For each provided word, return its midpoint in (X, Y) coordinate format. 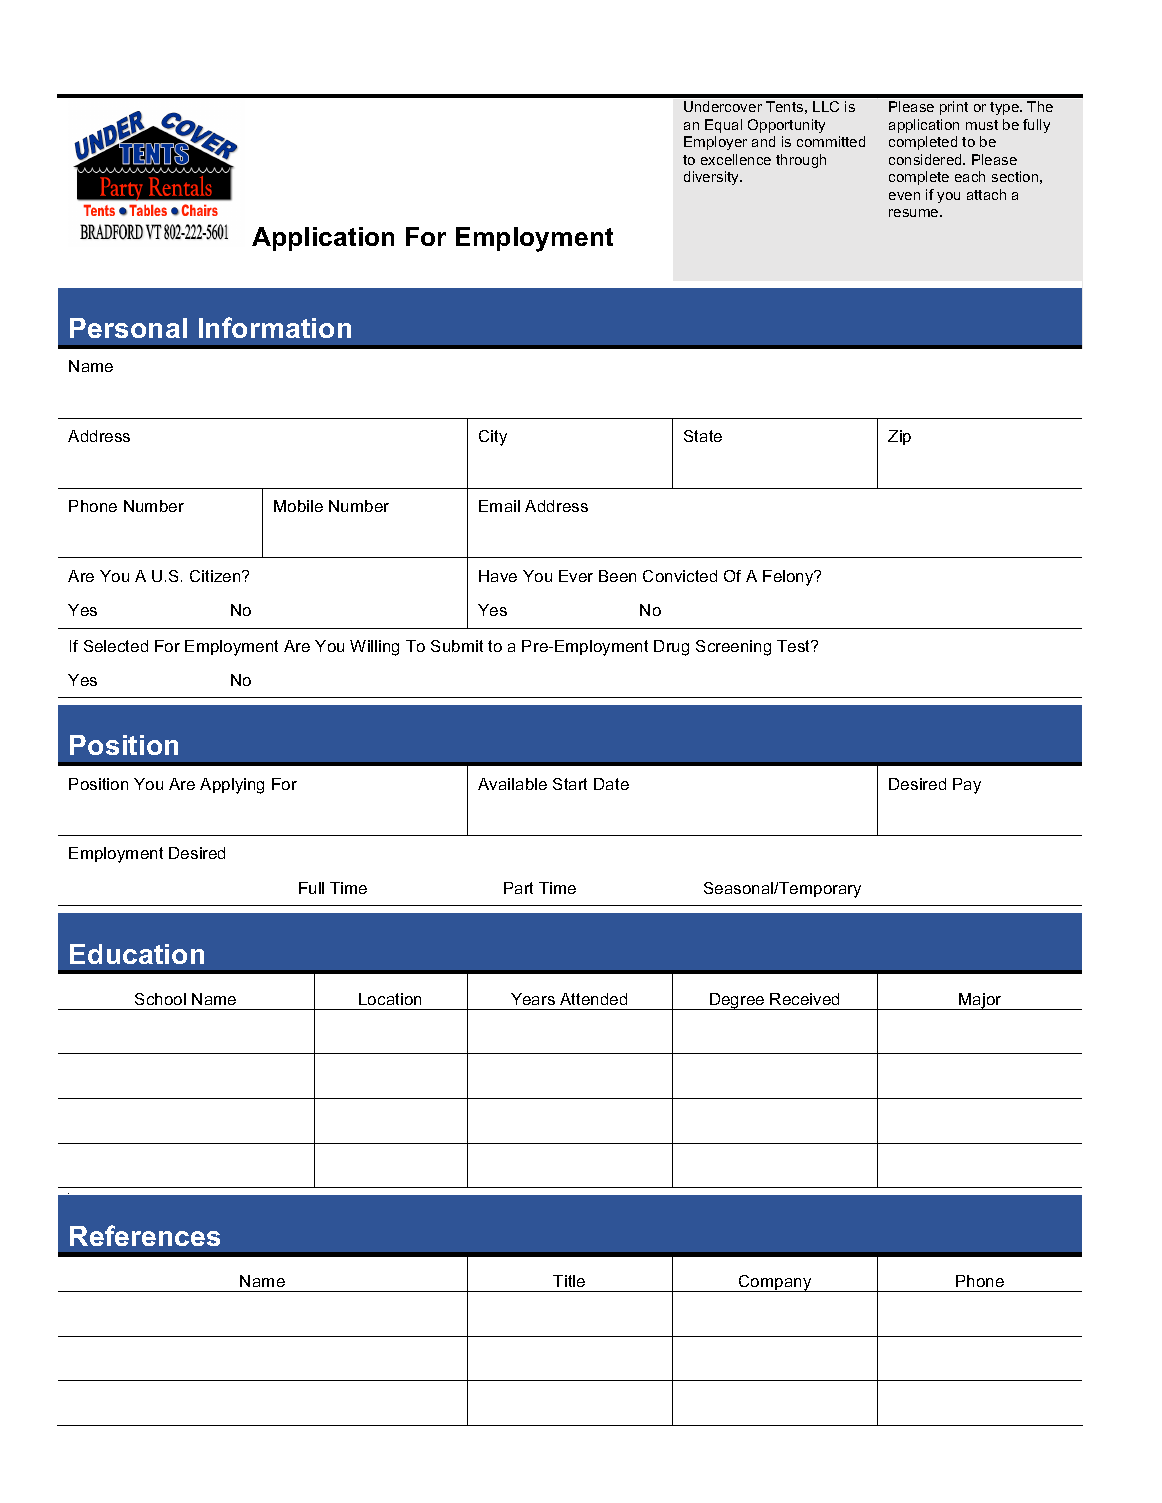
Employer (715, 143)
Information (275, 327)
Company (775, 1283)
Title (569, 1281)
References (145, 1235)
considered (926, 159)
